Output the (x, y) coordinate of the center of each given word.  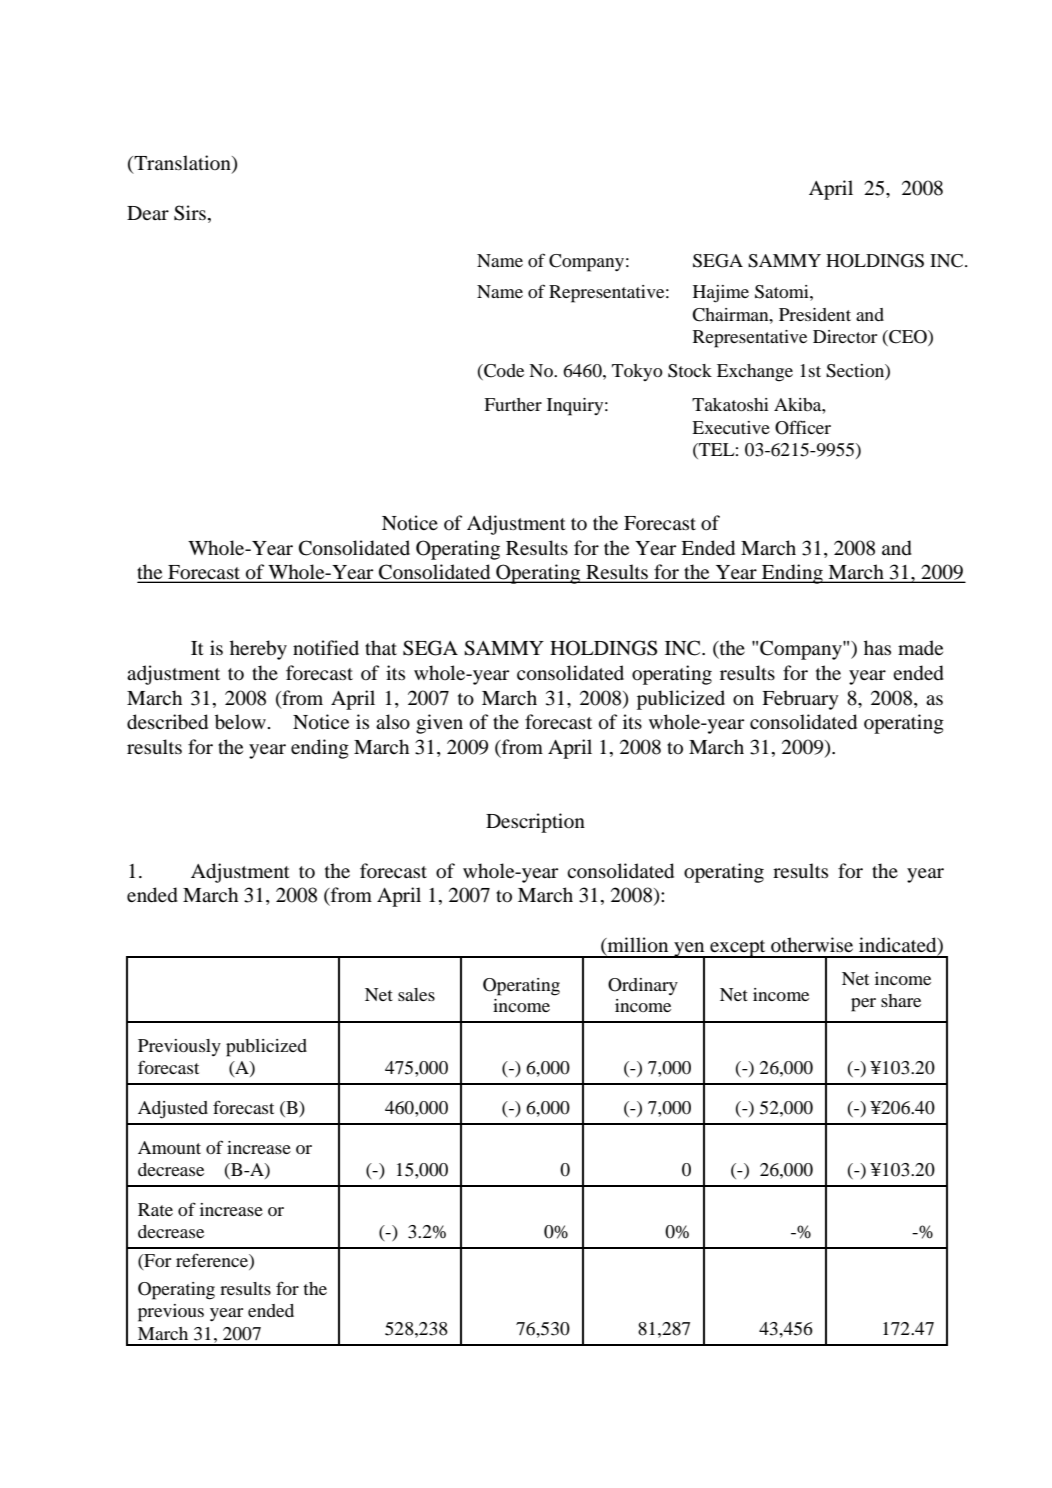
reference (213, 1261)
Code (503, 372)
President (815, 314)
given (439, 724)
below (240, 722)
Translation (182, 164)
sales (416, 994)
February (800, 700)
